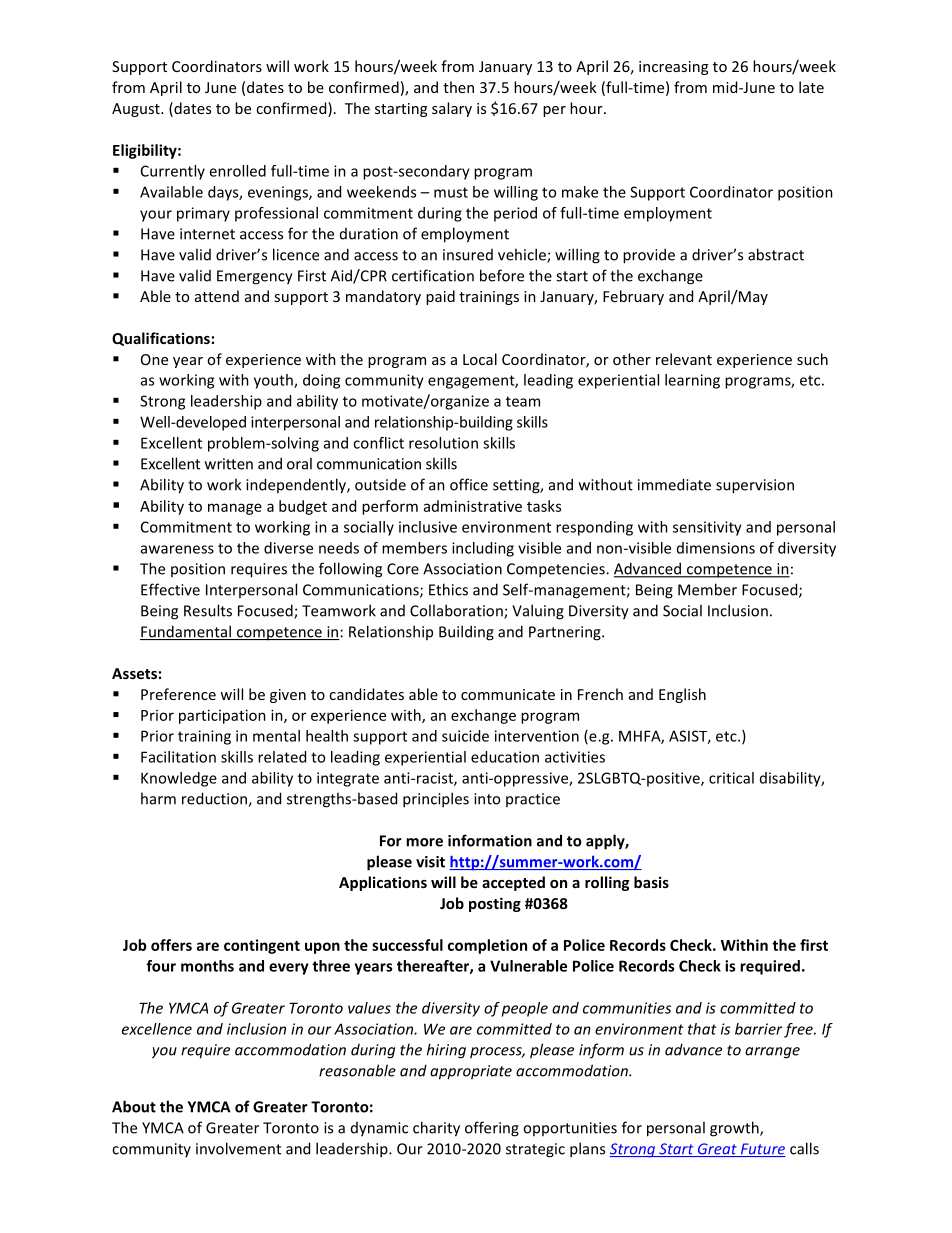 This screenshot has height=1233, width=952. What do you see at coordinates (716, 548) in the screenshot?
I see `dimensions` at bounding box center [716, 548].
